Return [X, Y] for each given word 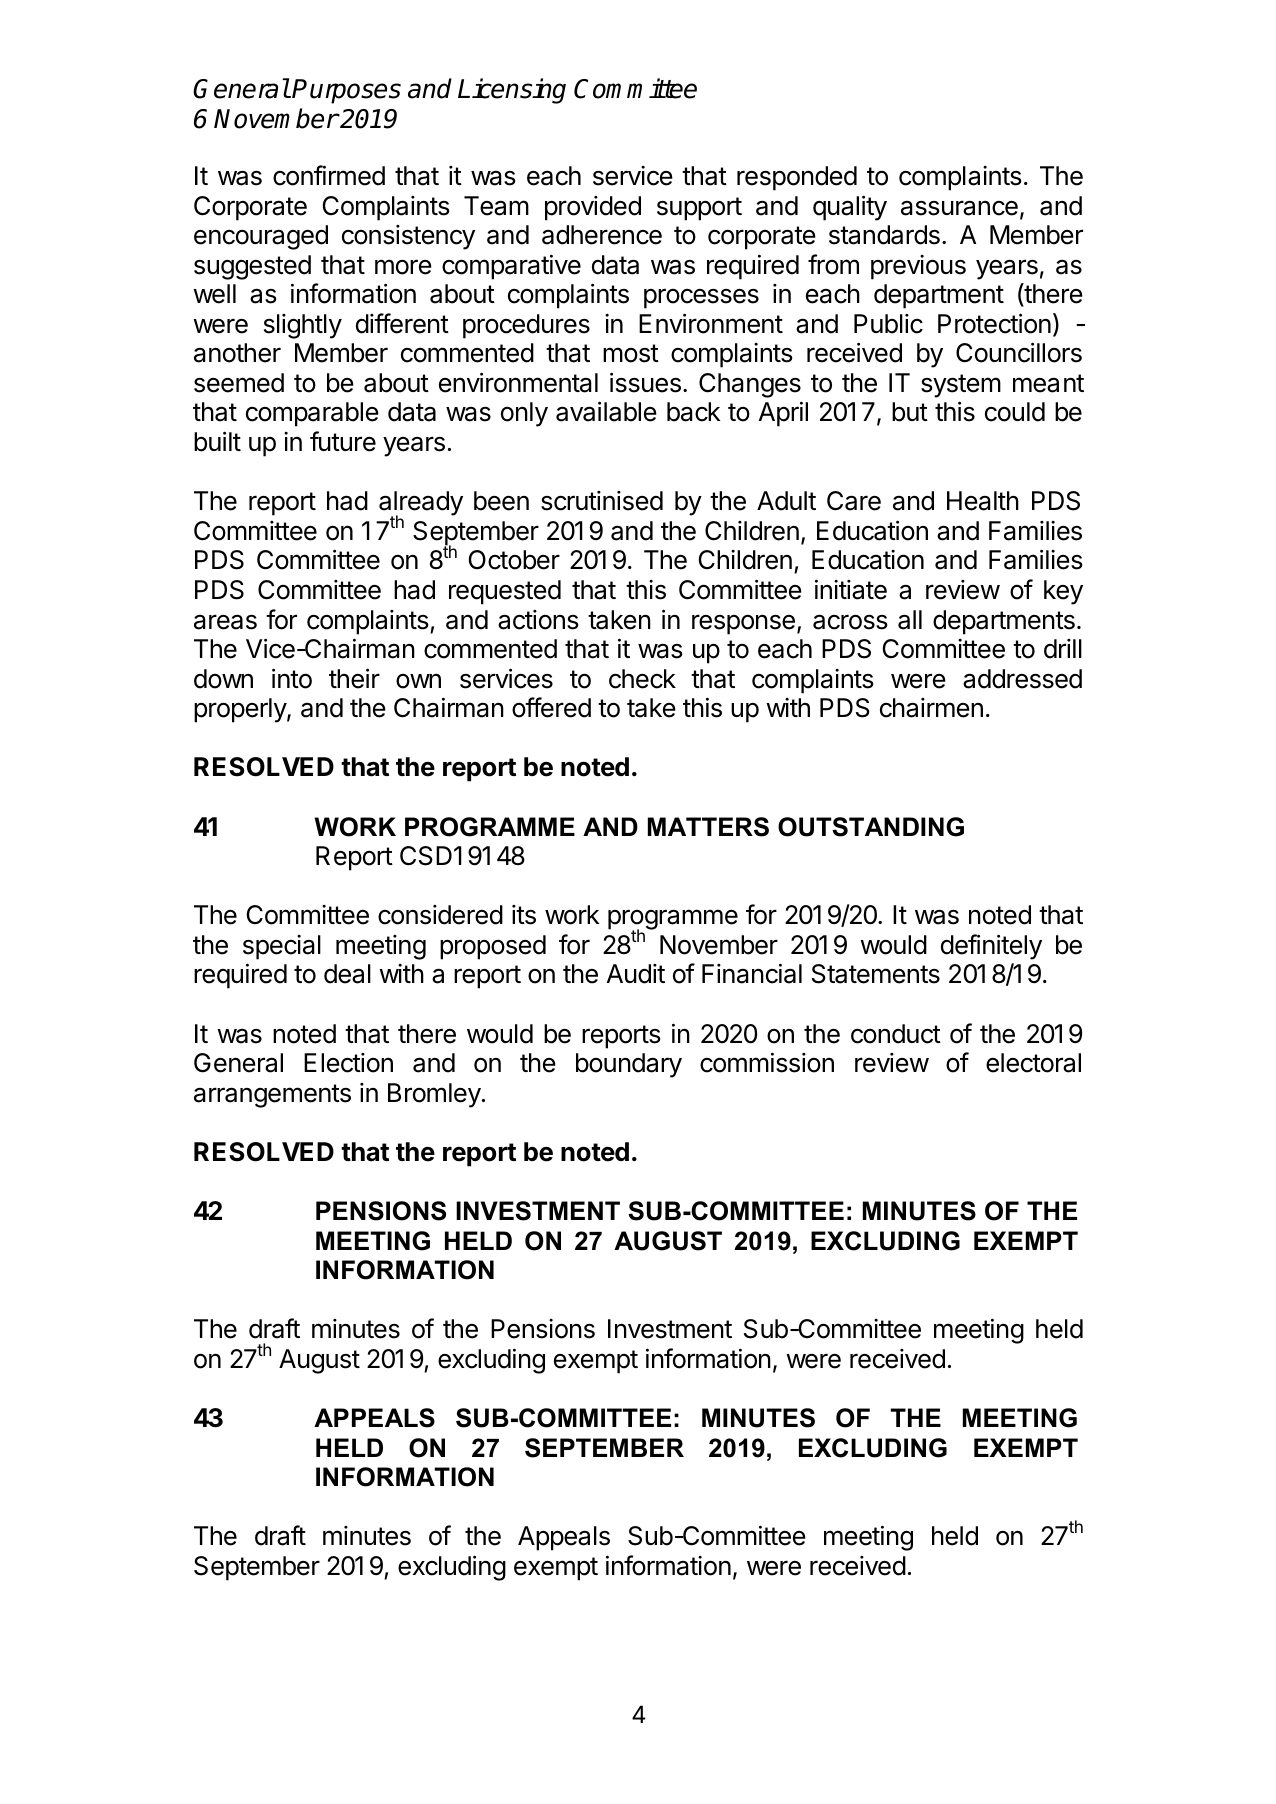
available [606, 411]
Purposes [346, 91]
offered [551, 707]
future [343, 441]
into [292, 678]
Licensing [512, 91]
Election [348, 1063]
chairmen [931, 708]
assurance [959, 208]
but [910, 412]
